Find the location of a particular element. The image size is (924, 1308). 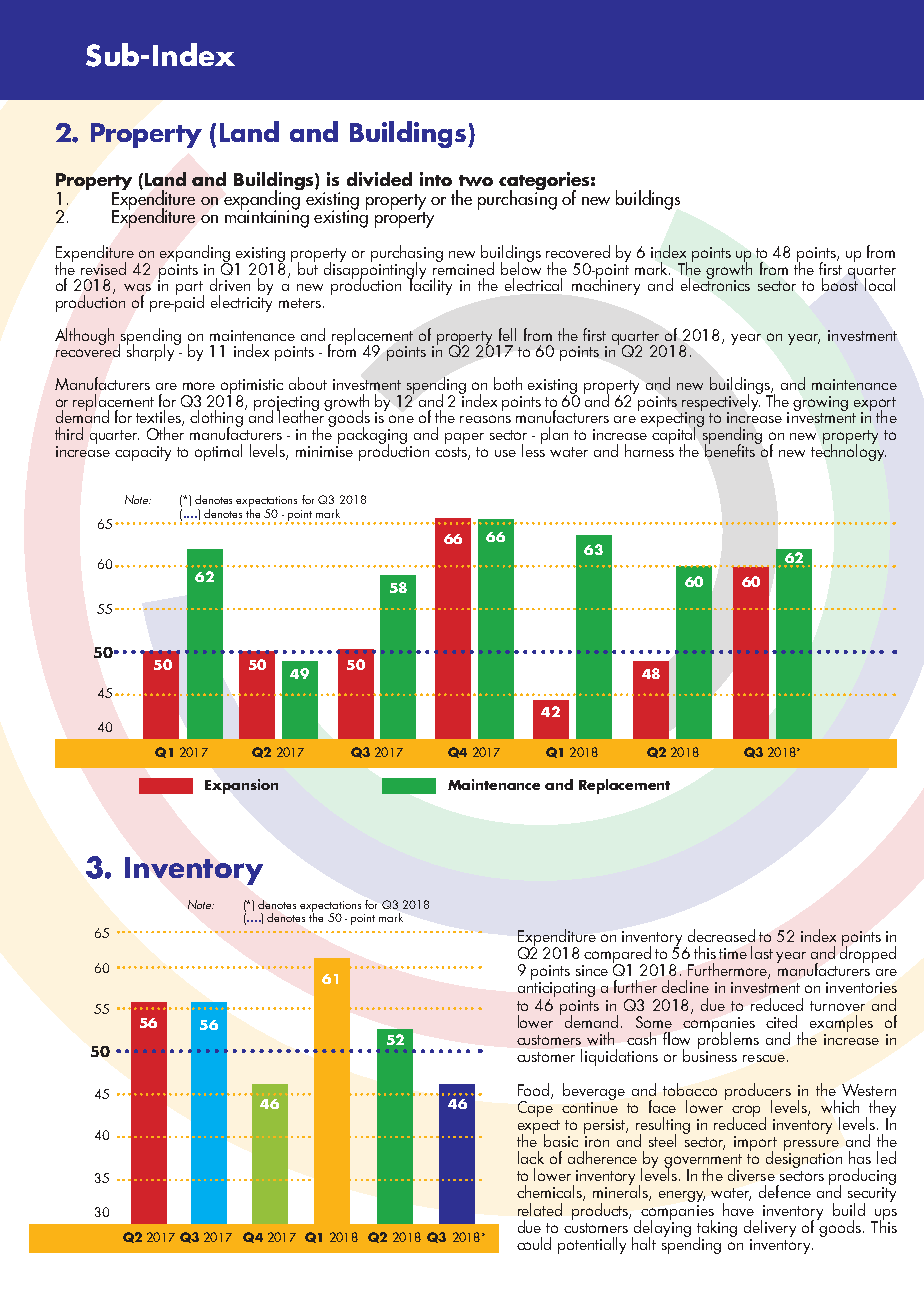

related is located at coordinates (540, 1209).
